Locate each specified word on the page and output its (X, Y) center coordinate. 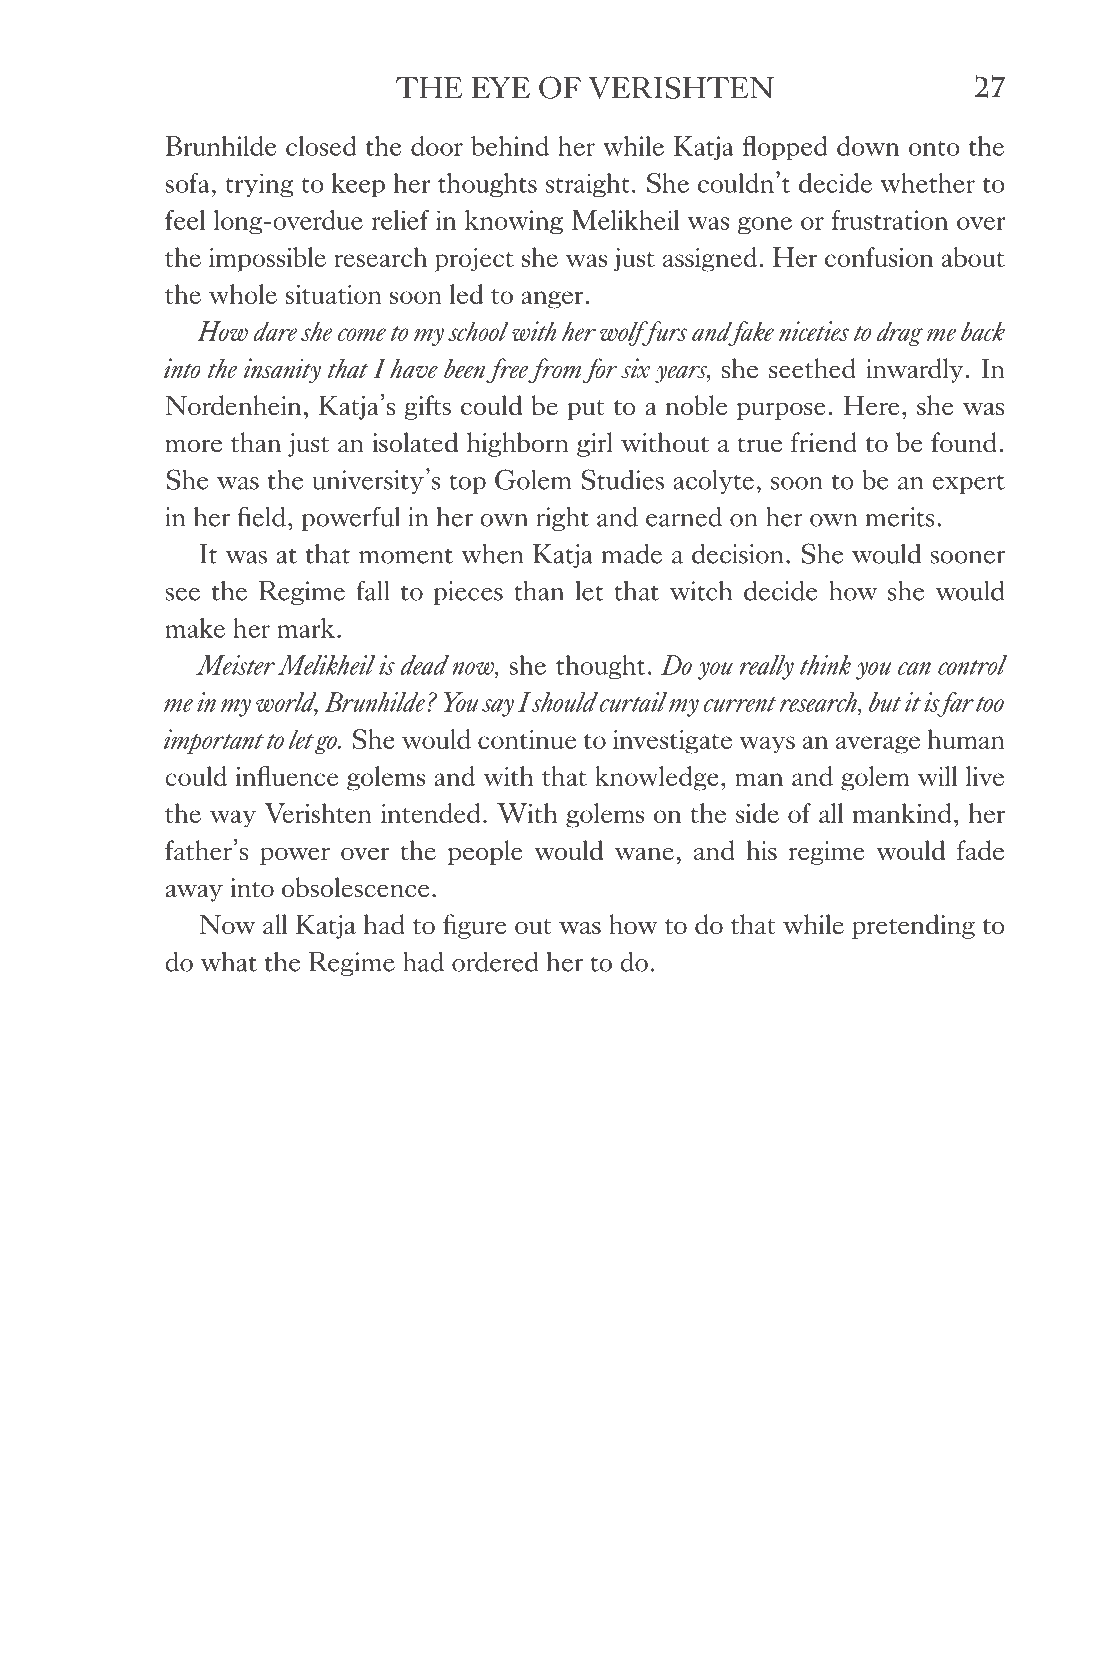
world (287, 703)
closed (321, 146)
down (868, 146)
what (229, 961)
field (261, 516)
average (878, 745)
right (562, 518)
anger (553, 300)
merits (900, 517)
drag (900, 333)
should (564, 702)
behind (510, 146)
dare (275, 331)
